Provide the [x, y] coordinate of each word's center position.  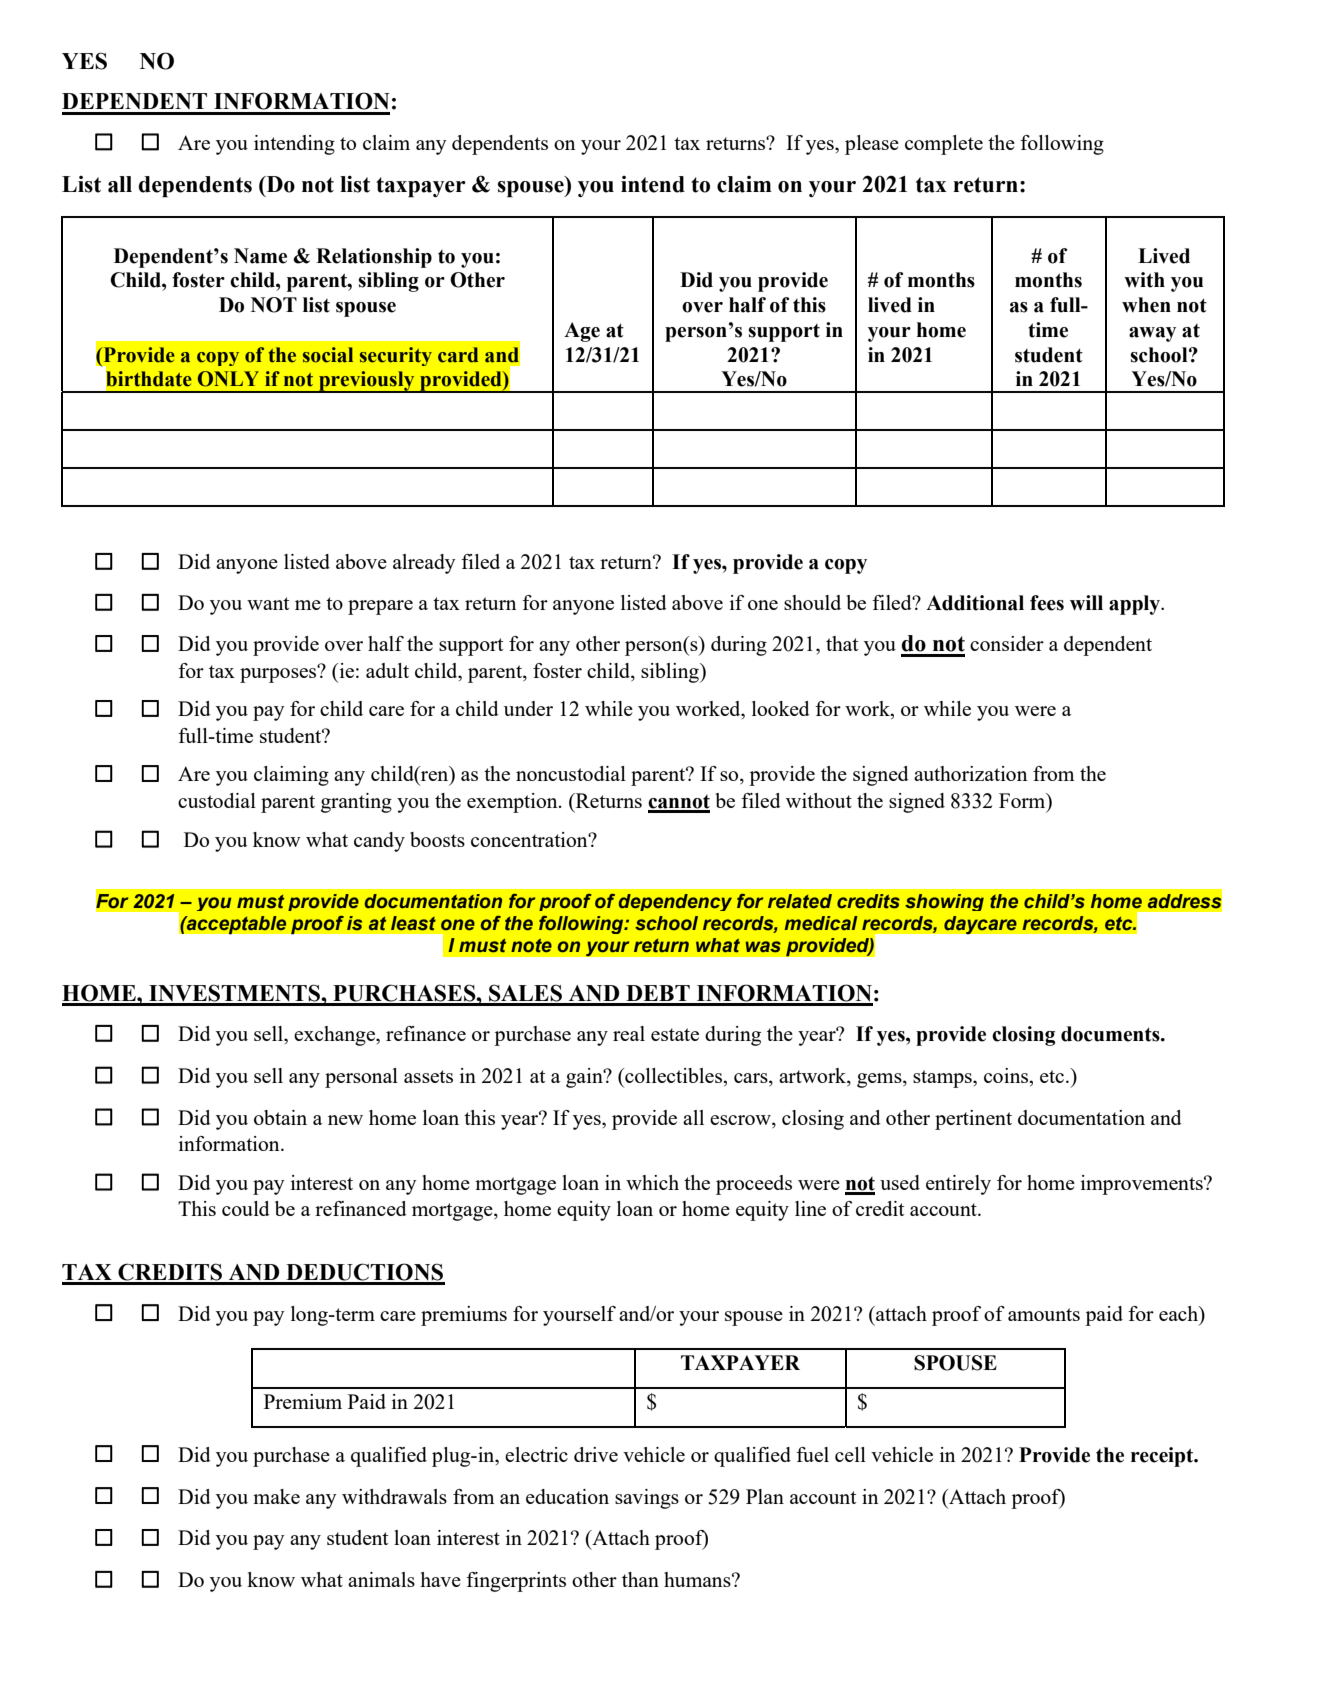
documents [1111, 1034]
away [1152, 334]
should [812, 602]
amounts [1044, 1314]
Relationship [374, 258]
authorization [970, 773]
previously [367, 382]
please [872, 145]
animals [381, 1579]
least [413, 923]
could [246, 1208]
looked [781, 708]
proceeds [754, 1185]
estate [675, 1034]
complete [944, 145]
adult [387, 670]
